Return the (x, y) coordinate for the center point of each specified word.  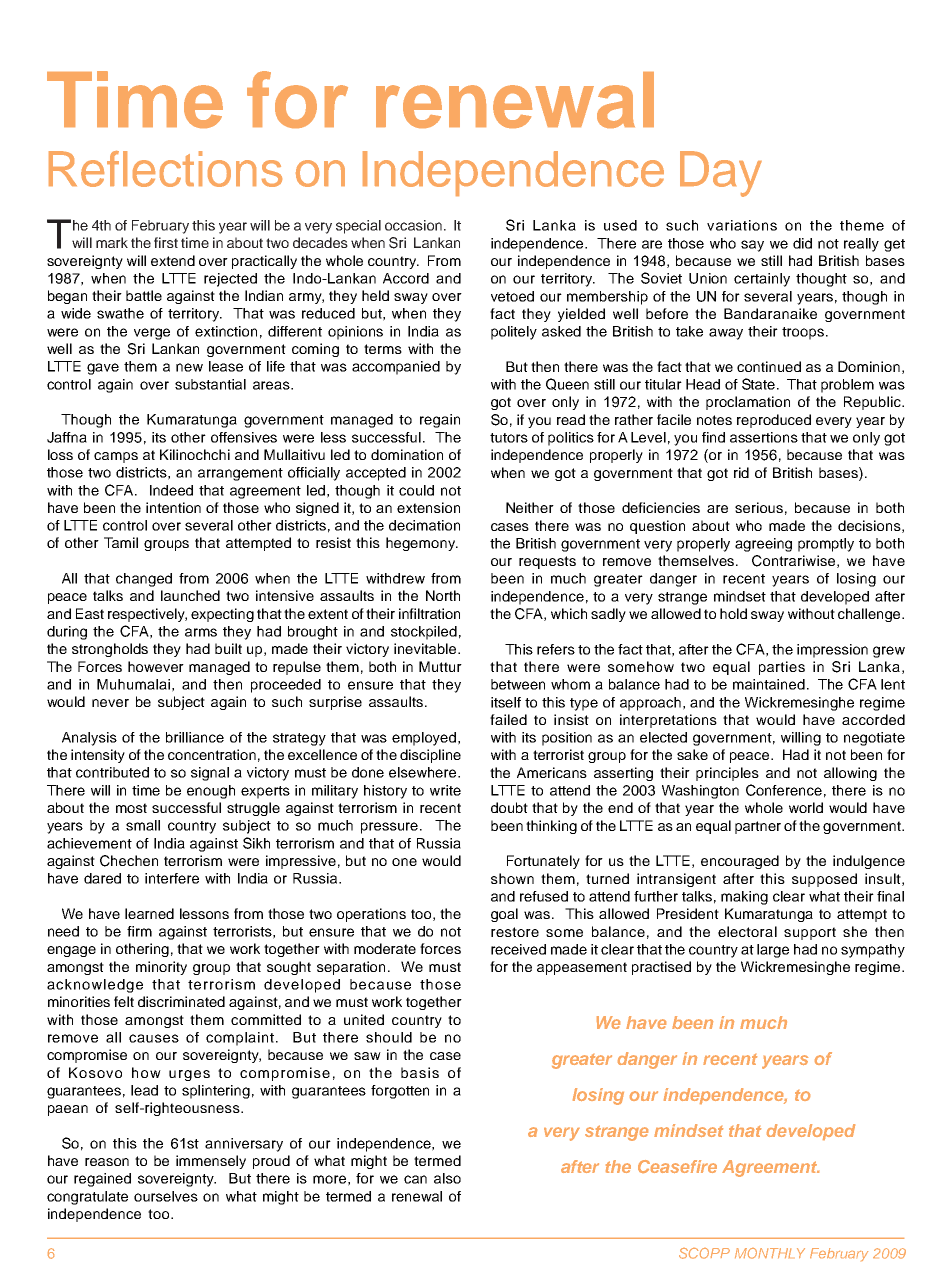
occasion (413, 225)
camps (116, 457)
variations (742, 225)
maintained (769, 684)
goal (504, 915)
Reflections (165, 169)
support (810, 933)
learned (149, 913)
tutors (509, 438)
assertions (764, 437)
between (518, 684)
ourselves (166, 1196)
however (156, 666)
